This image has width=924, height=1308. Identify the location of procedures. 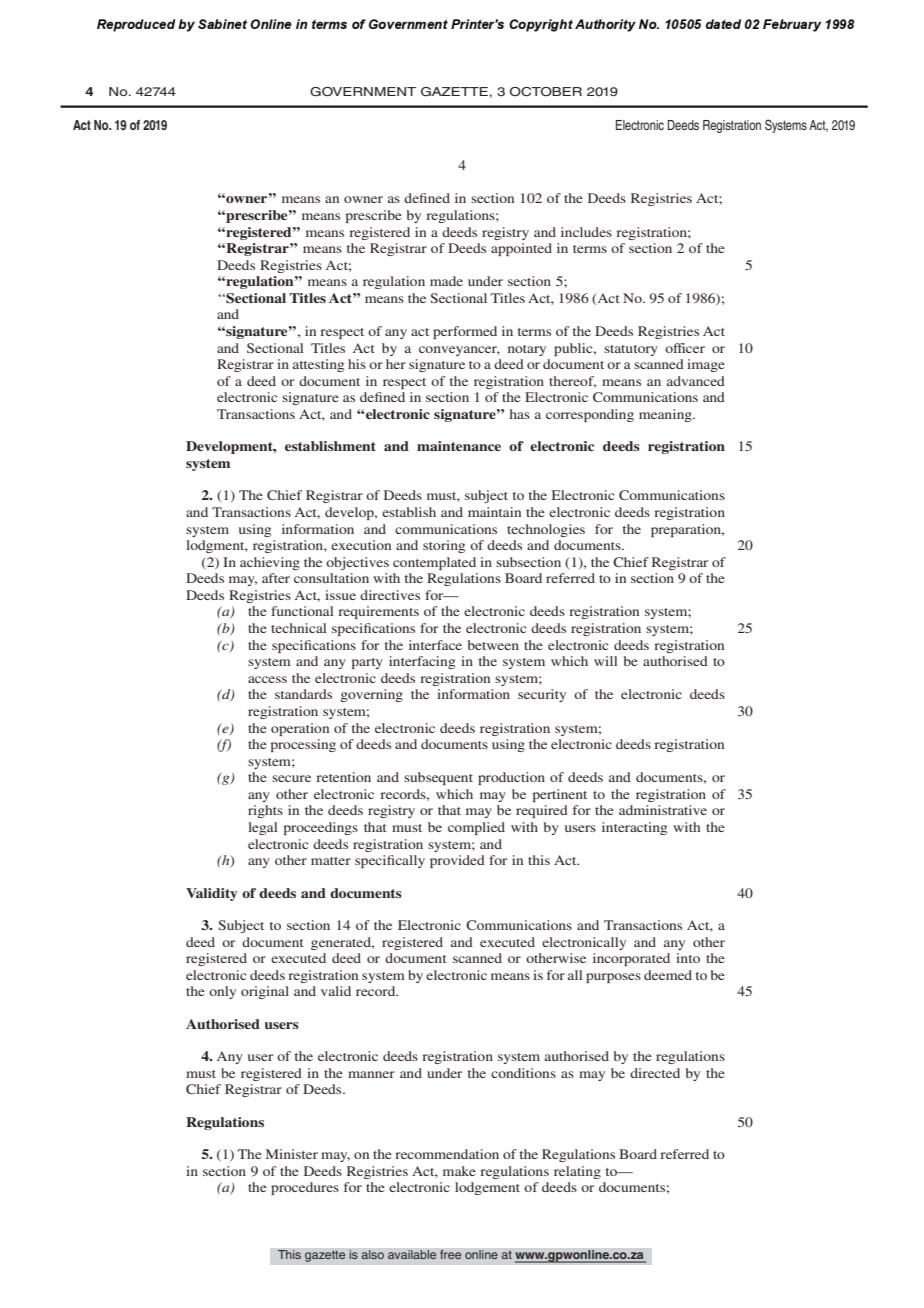
(305, 1188).
